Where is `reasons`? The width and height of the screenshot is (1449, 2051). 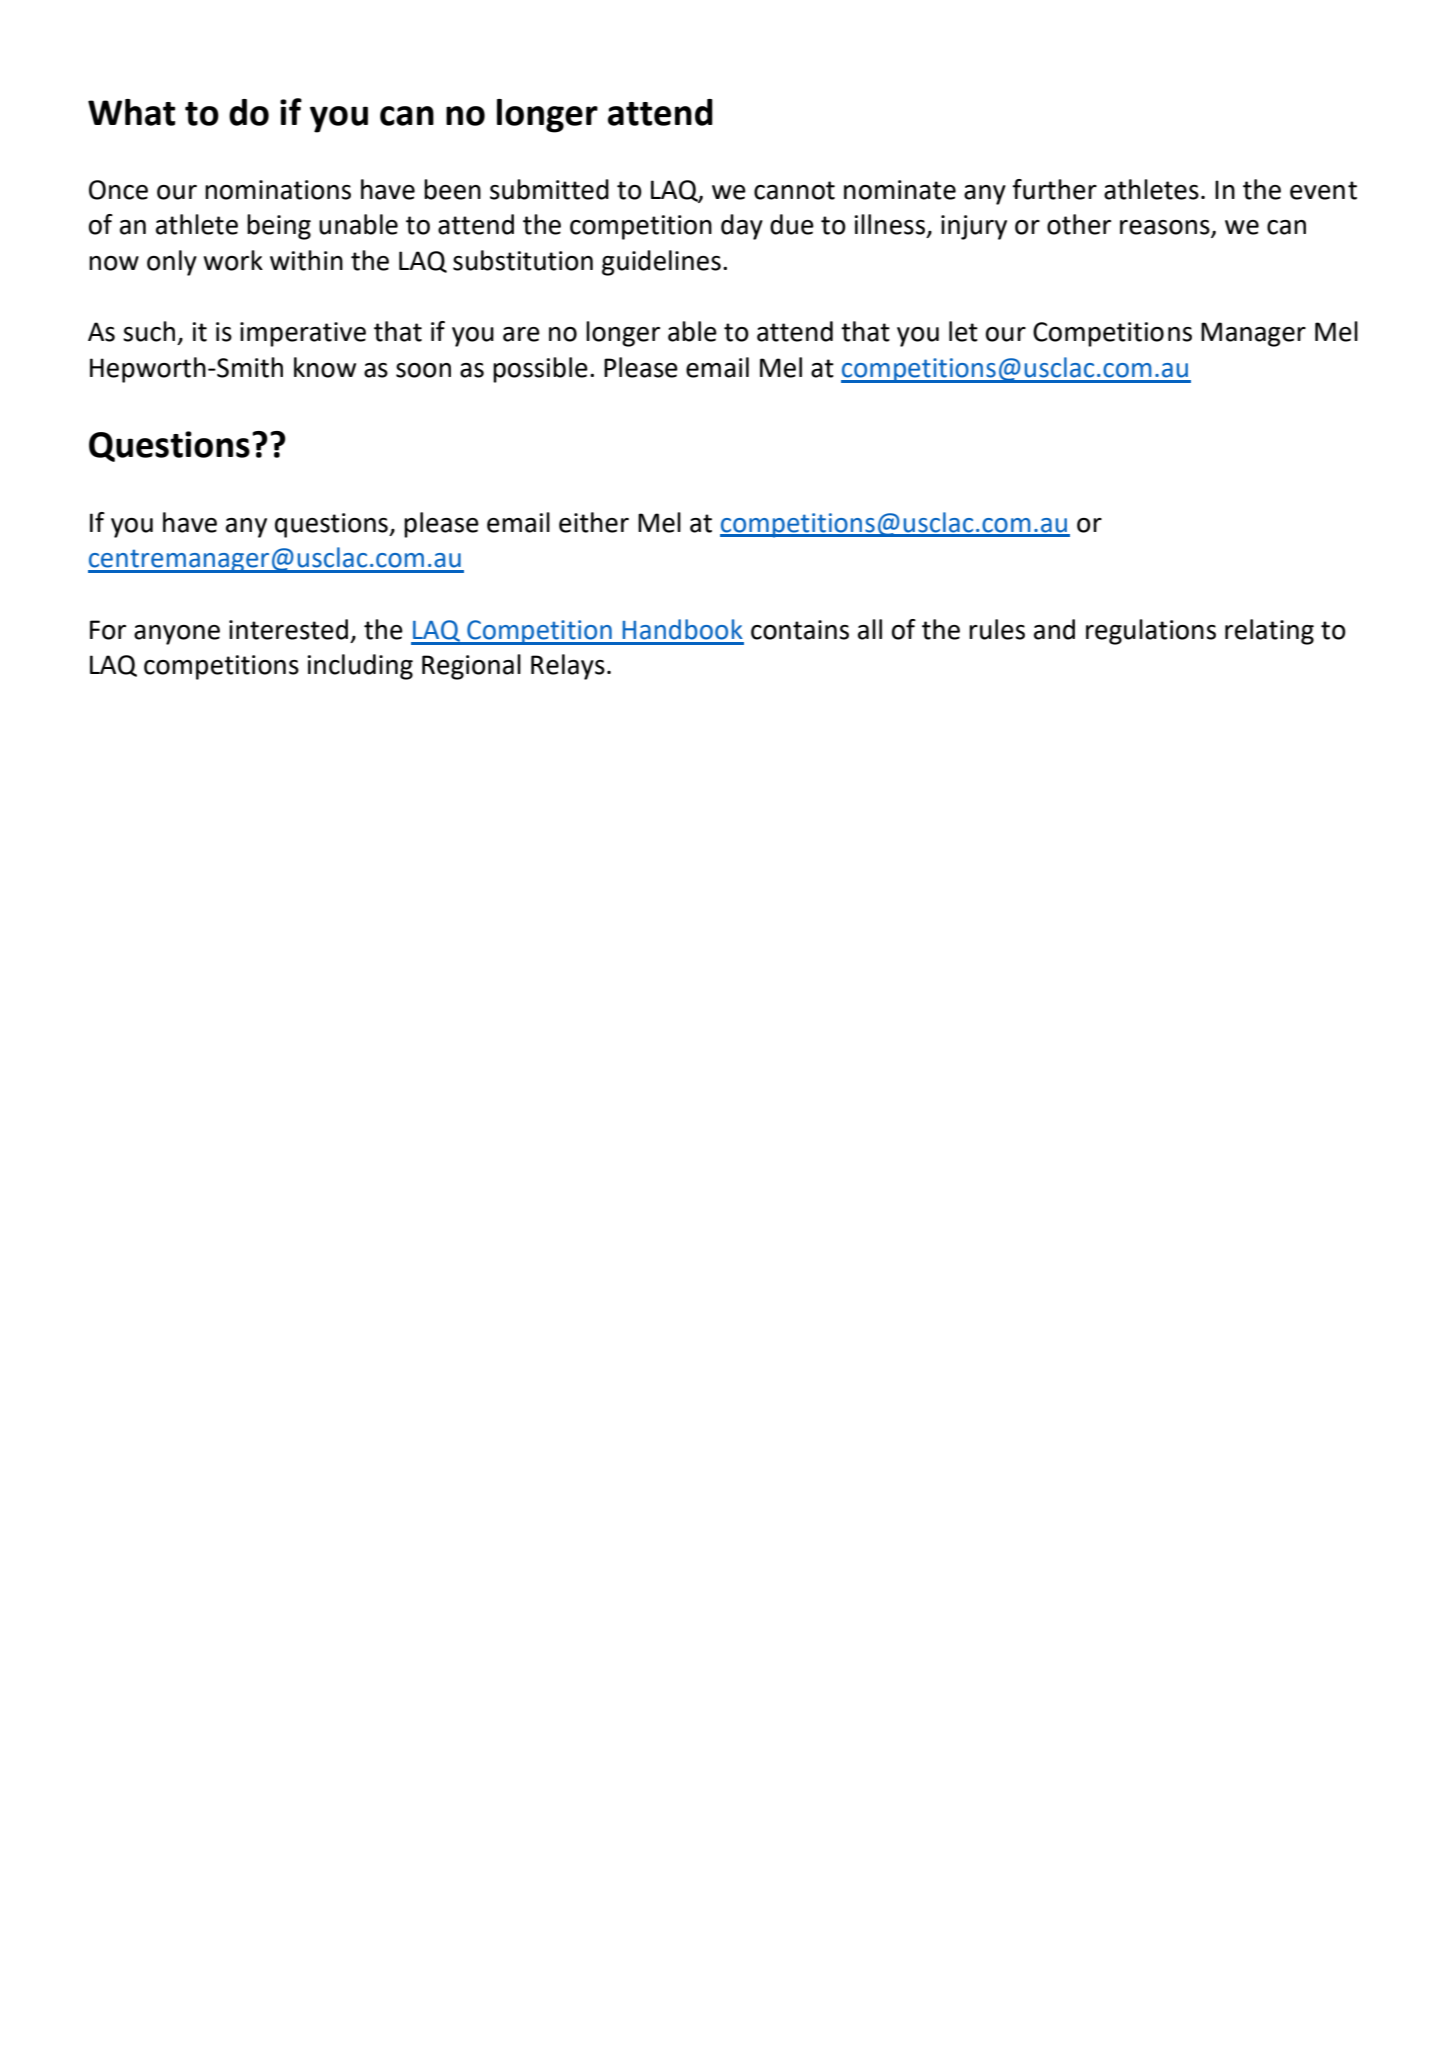 reasons is located at coordinates (1166, 228).
